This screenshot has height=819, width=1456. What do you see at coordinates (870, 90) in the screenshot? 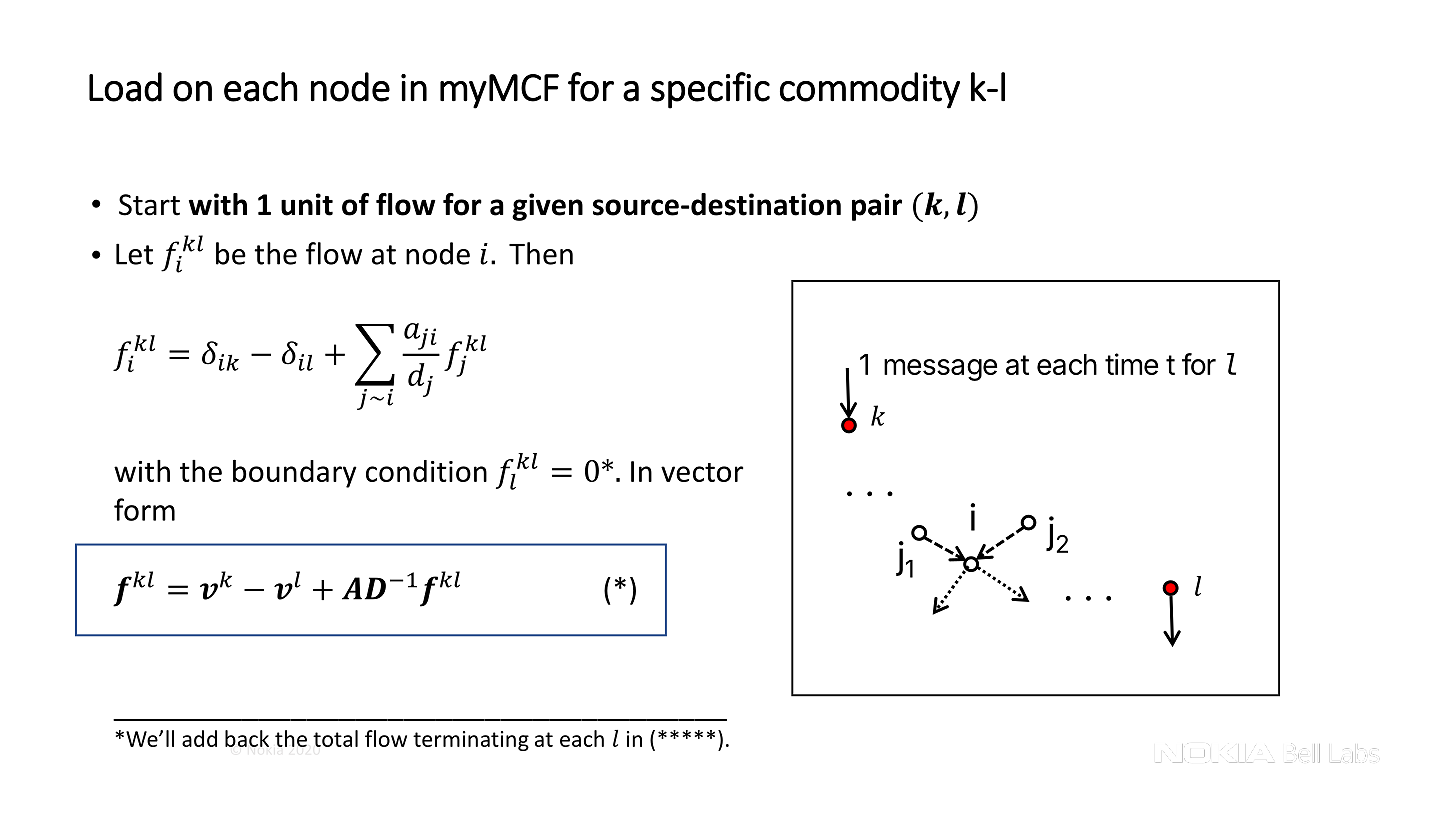
I see `commodity` at bounding box center [870, 90].
